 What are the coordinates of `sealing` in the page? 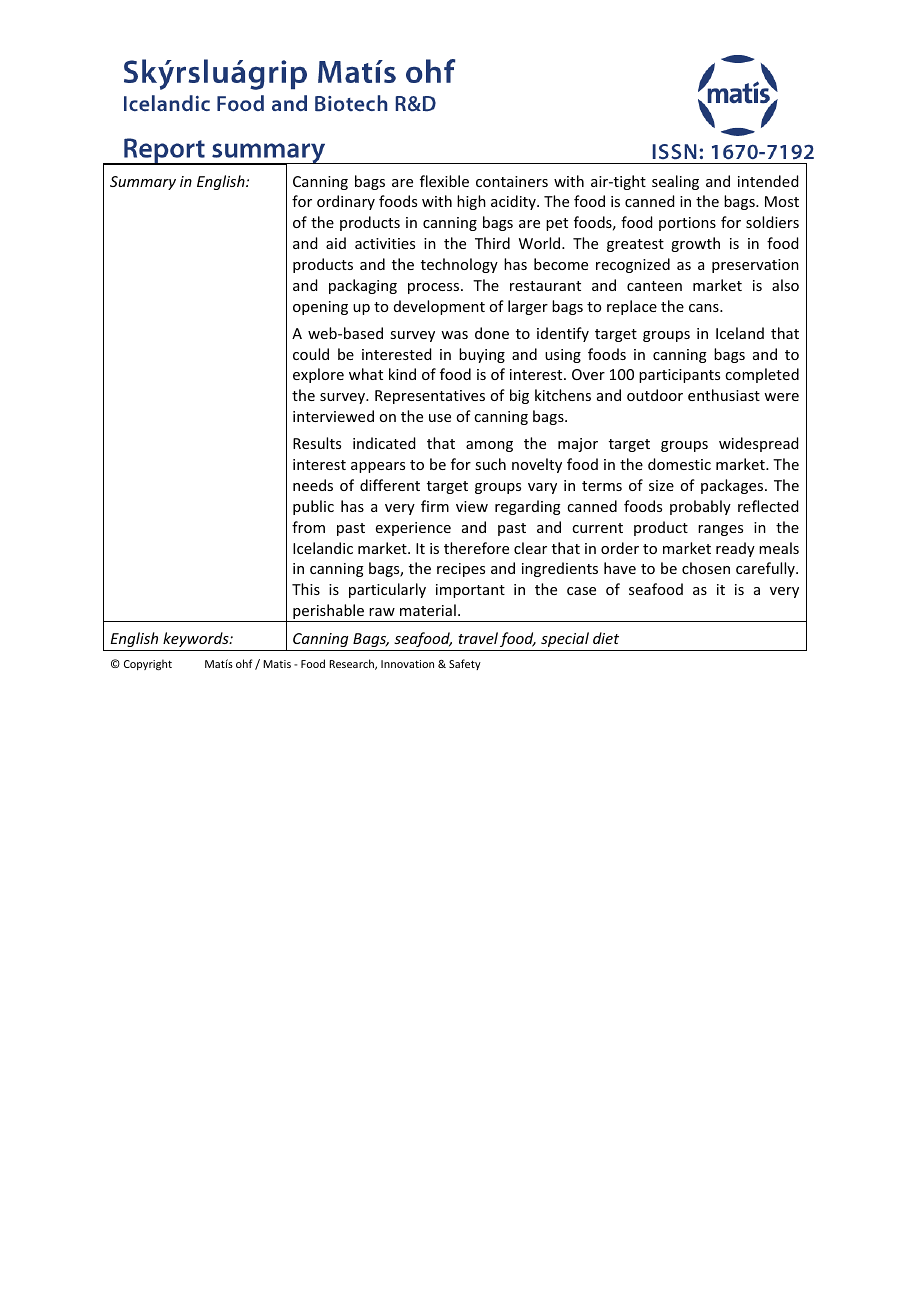 It's located at (675, 182).
